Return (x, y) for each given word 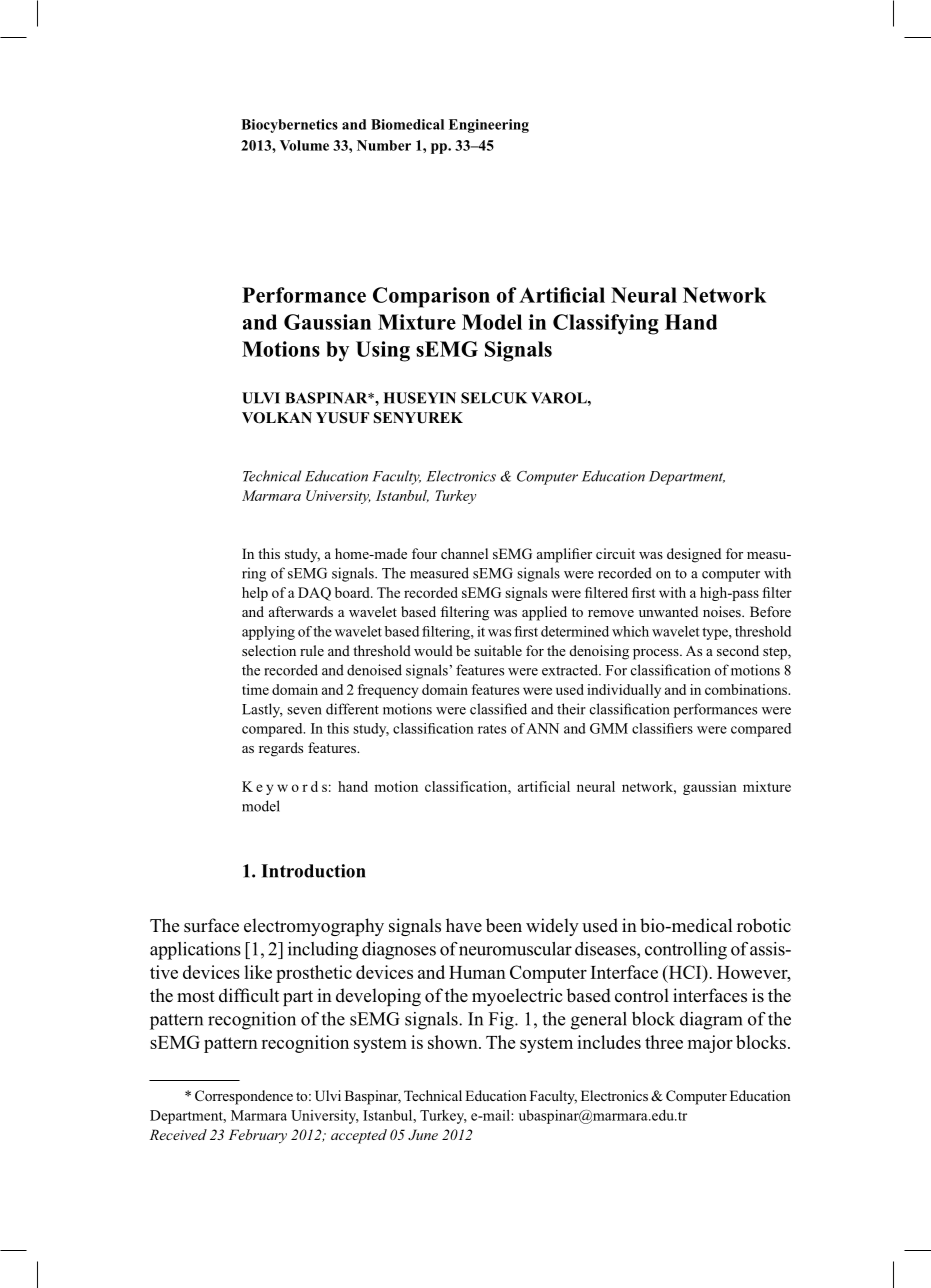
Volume (304, 145)
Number (384, 145)
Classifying (606, 324)
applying (268, 633)
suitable (498, 650)
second (738, 650)
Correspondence (244, 1097)
